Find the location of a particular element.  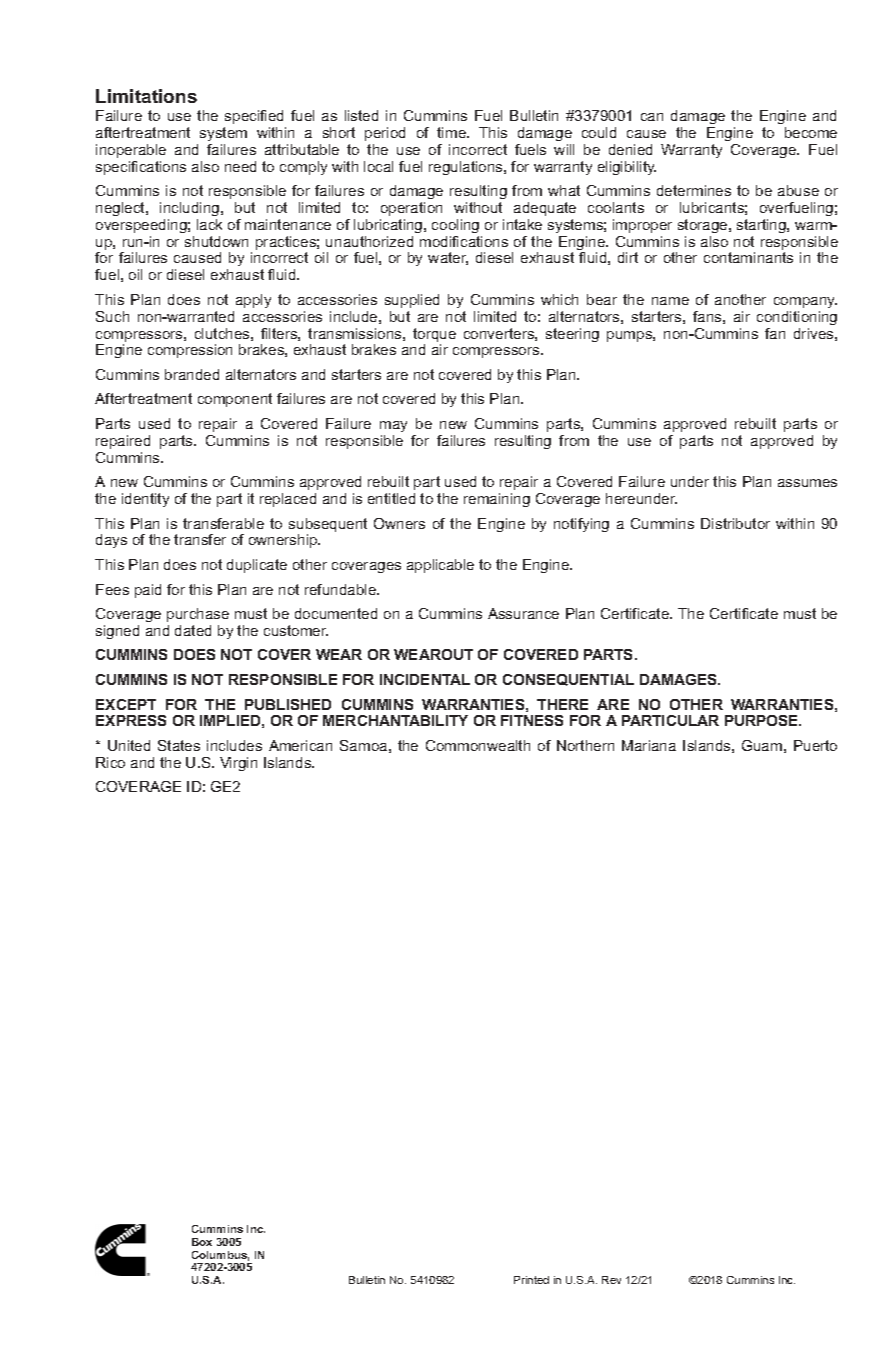

Printed is located at coordinates (531, 1280).
